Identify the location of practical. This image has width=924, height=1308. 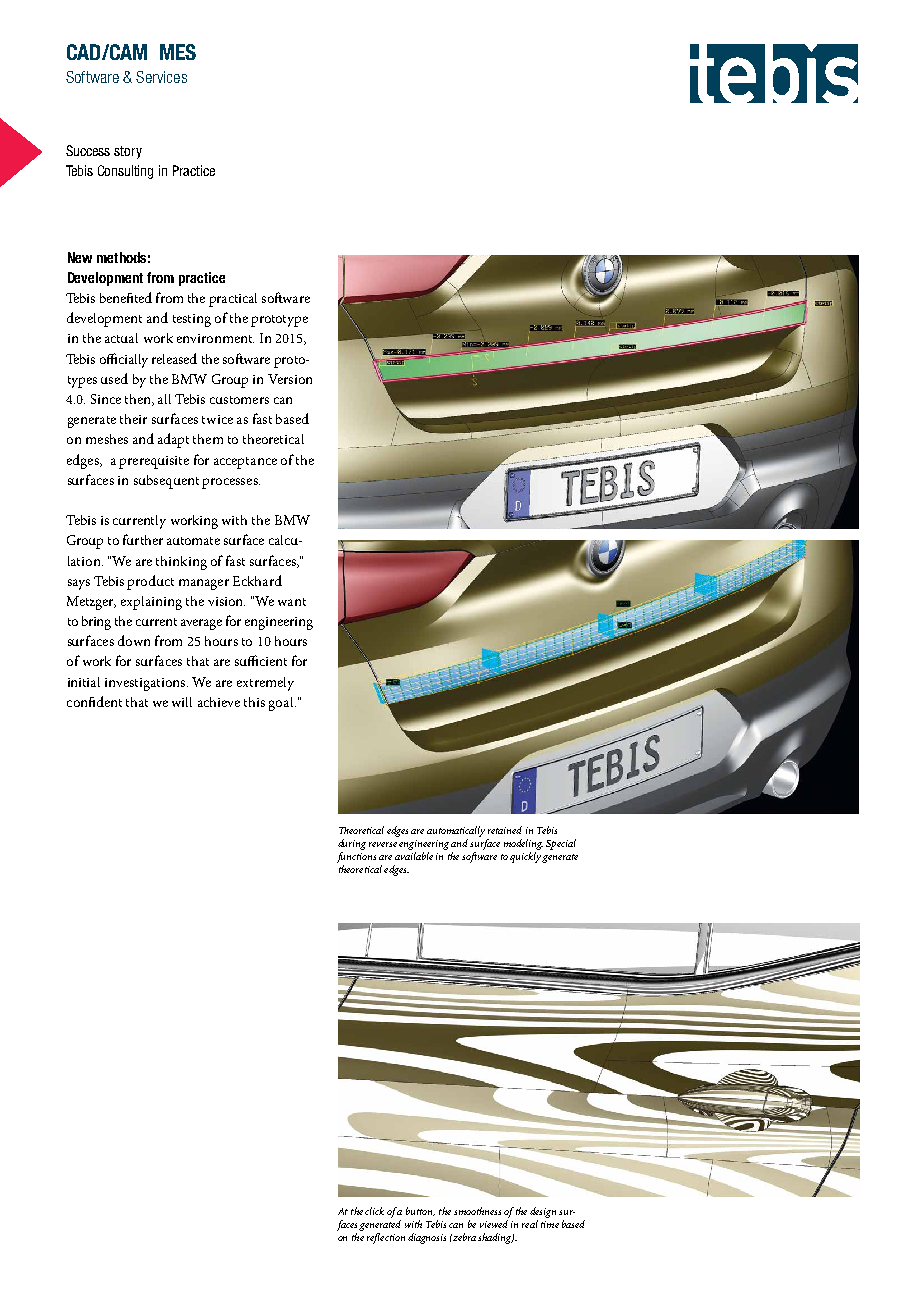
(233, 300).
